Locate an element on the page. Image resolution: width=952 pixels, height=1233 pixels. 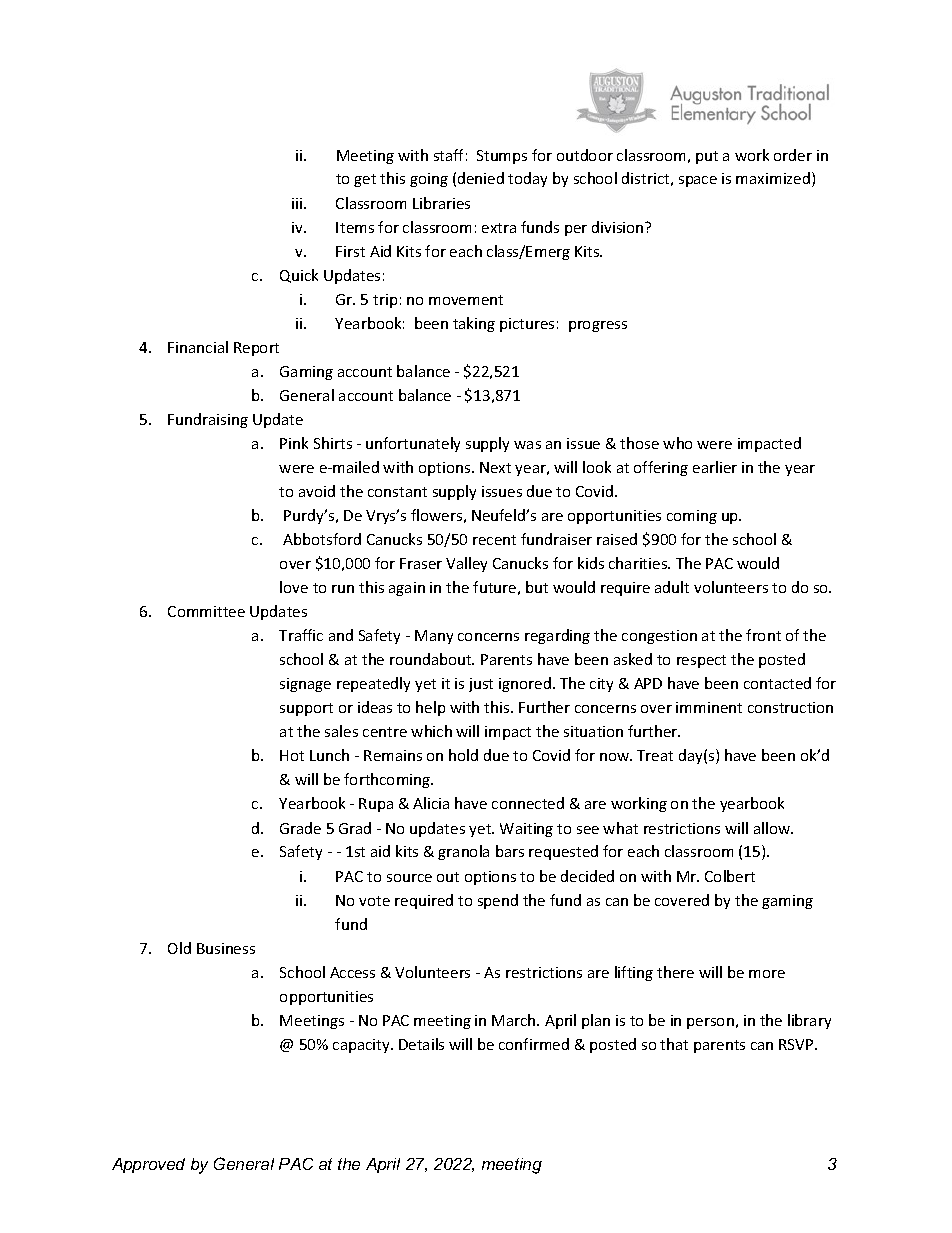
earlier is located at coordinates (715, 467).
